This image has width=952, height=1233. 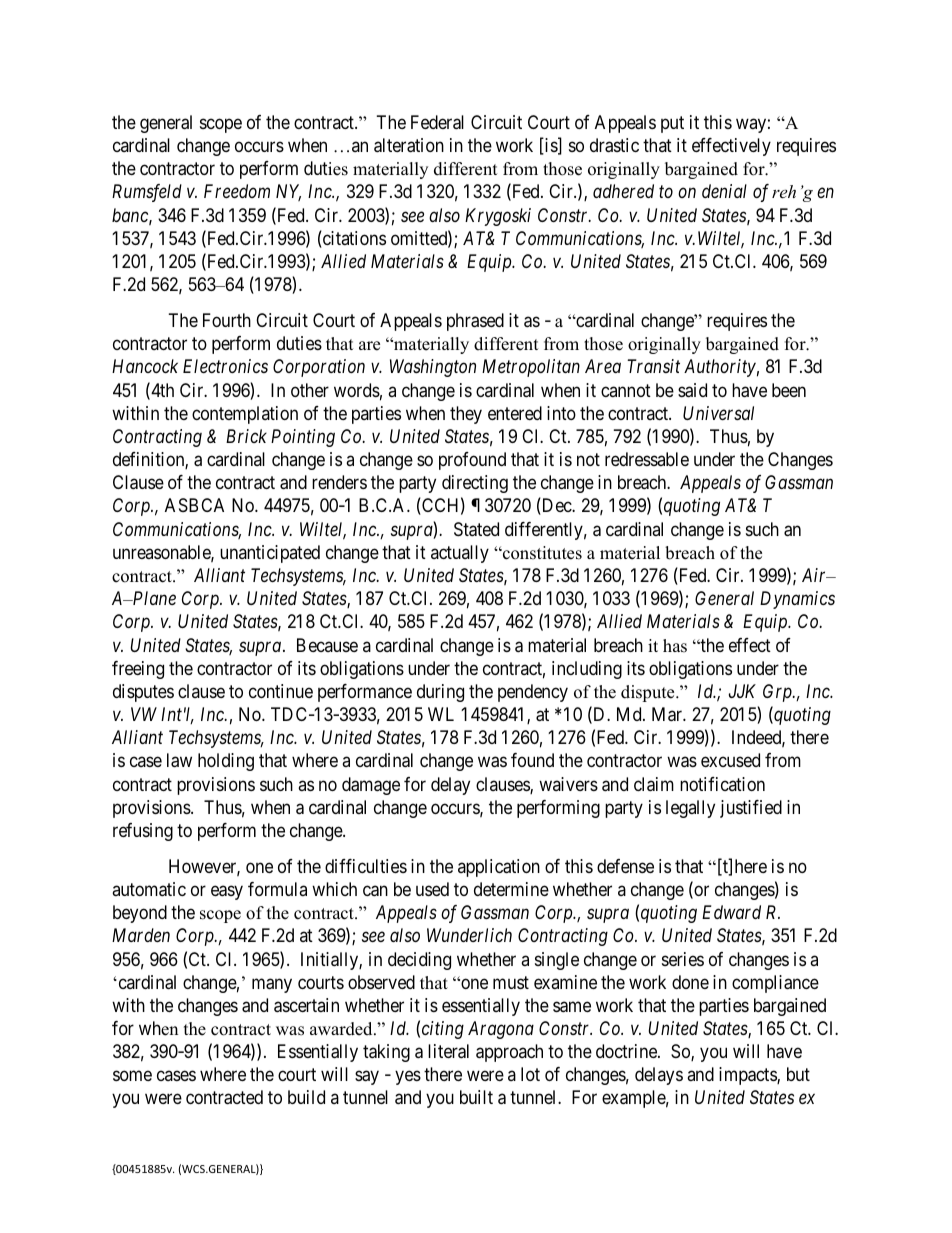 I want to click on denial, so click(x=724, y=191).
